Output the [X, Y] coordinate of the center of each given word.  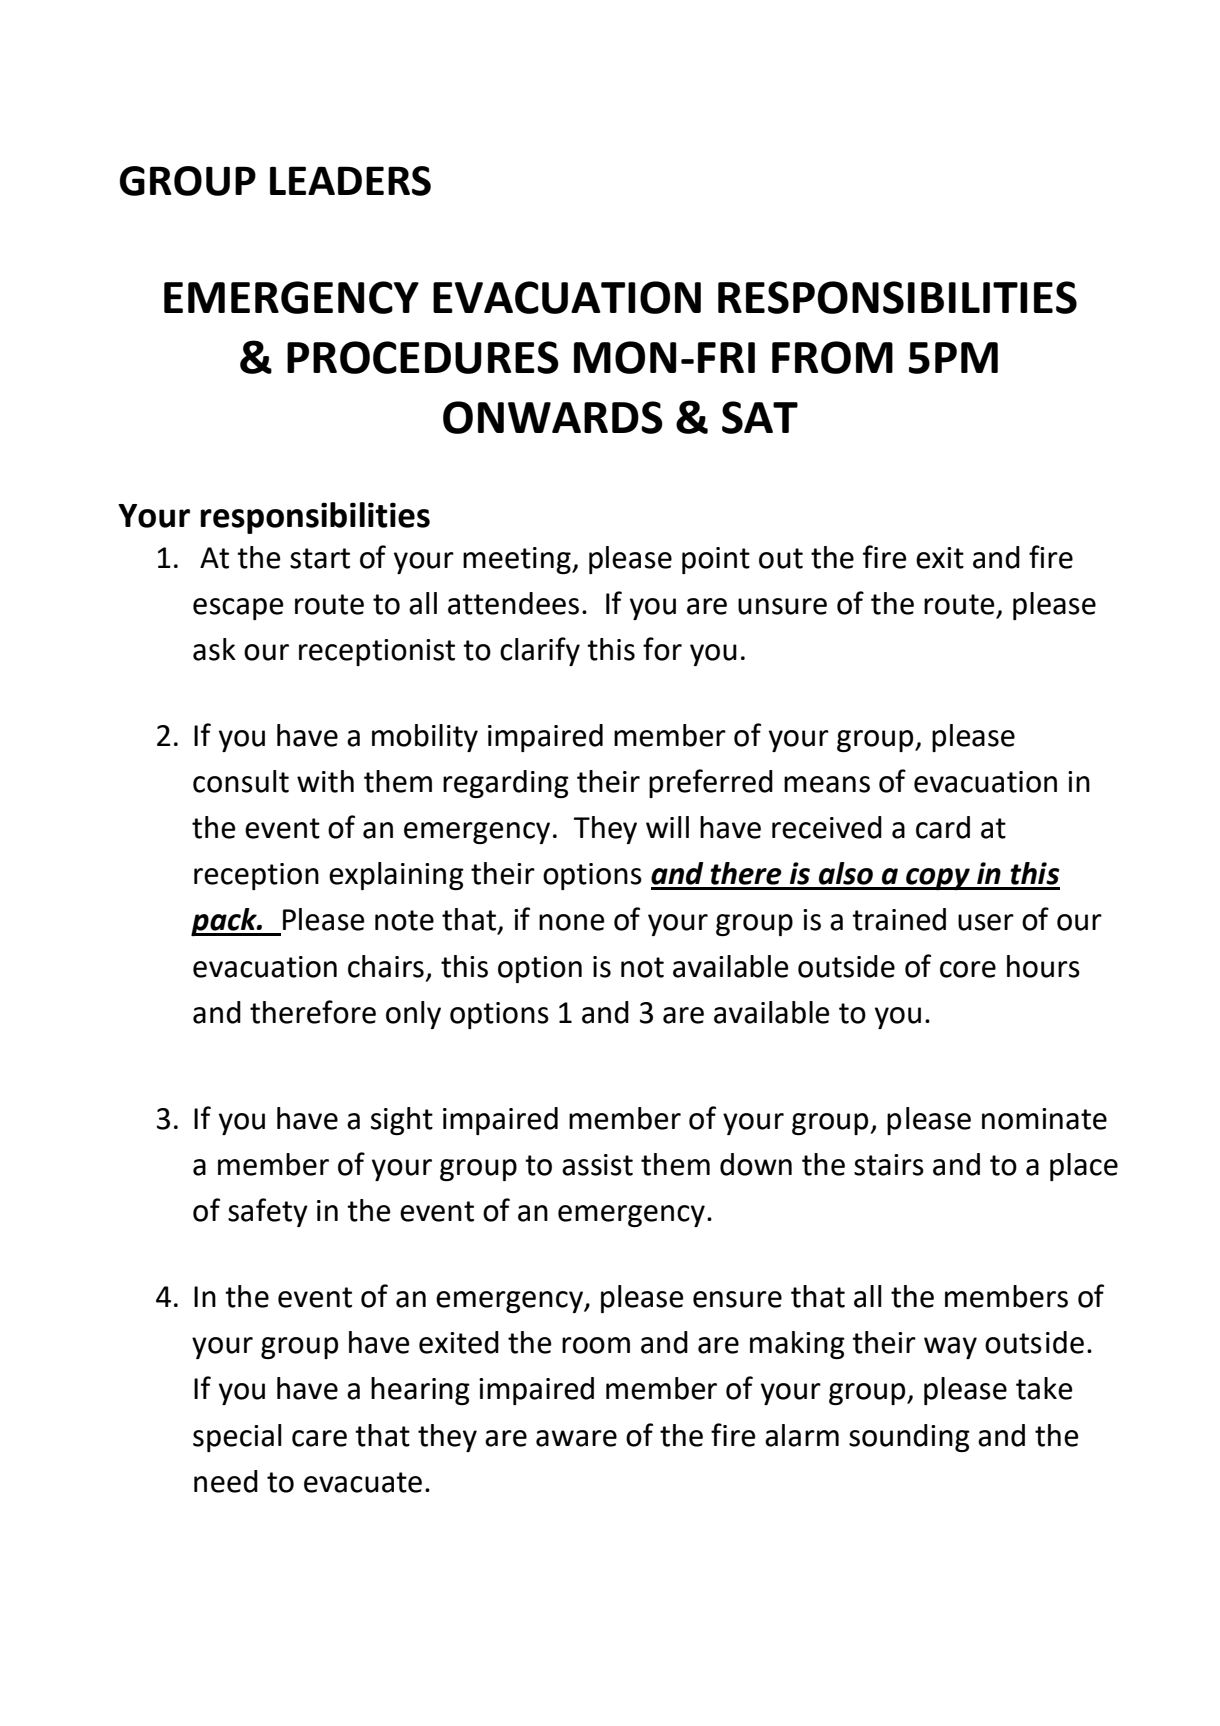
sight [402, 1121]
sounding [909, 1438]
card [943, 827]
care [319, 1438]
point [716, 560]
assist [597, 1165]
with [325, 781]
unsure [782, 606]
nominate [1044, 1119]
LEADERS [350, 181]
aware [576, 1438]
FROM [832, 357]
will [667, 827]
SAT [760, 417]
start [320, 558]
